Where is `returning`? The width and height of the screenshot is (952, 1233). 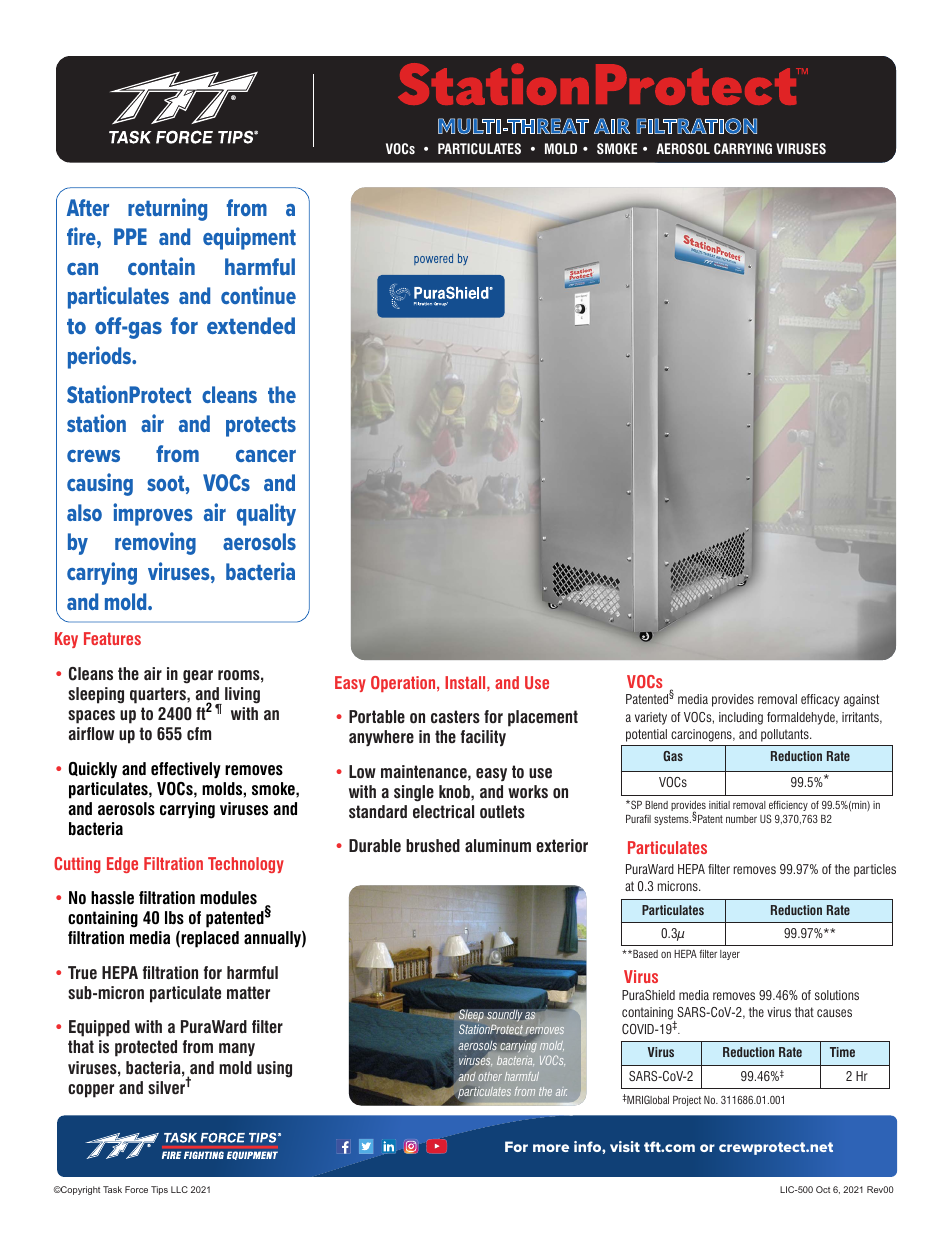
returning is located at coordinates (167, 209).
